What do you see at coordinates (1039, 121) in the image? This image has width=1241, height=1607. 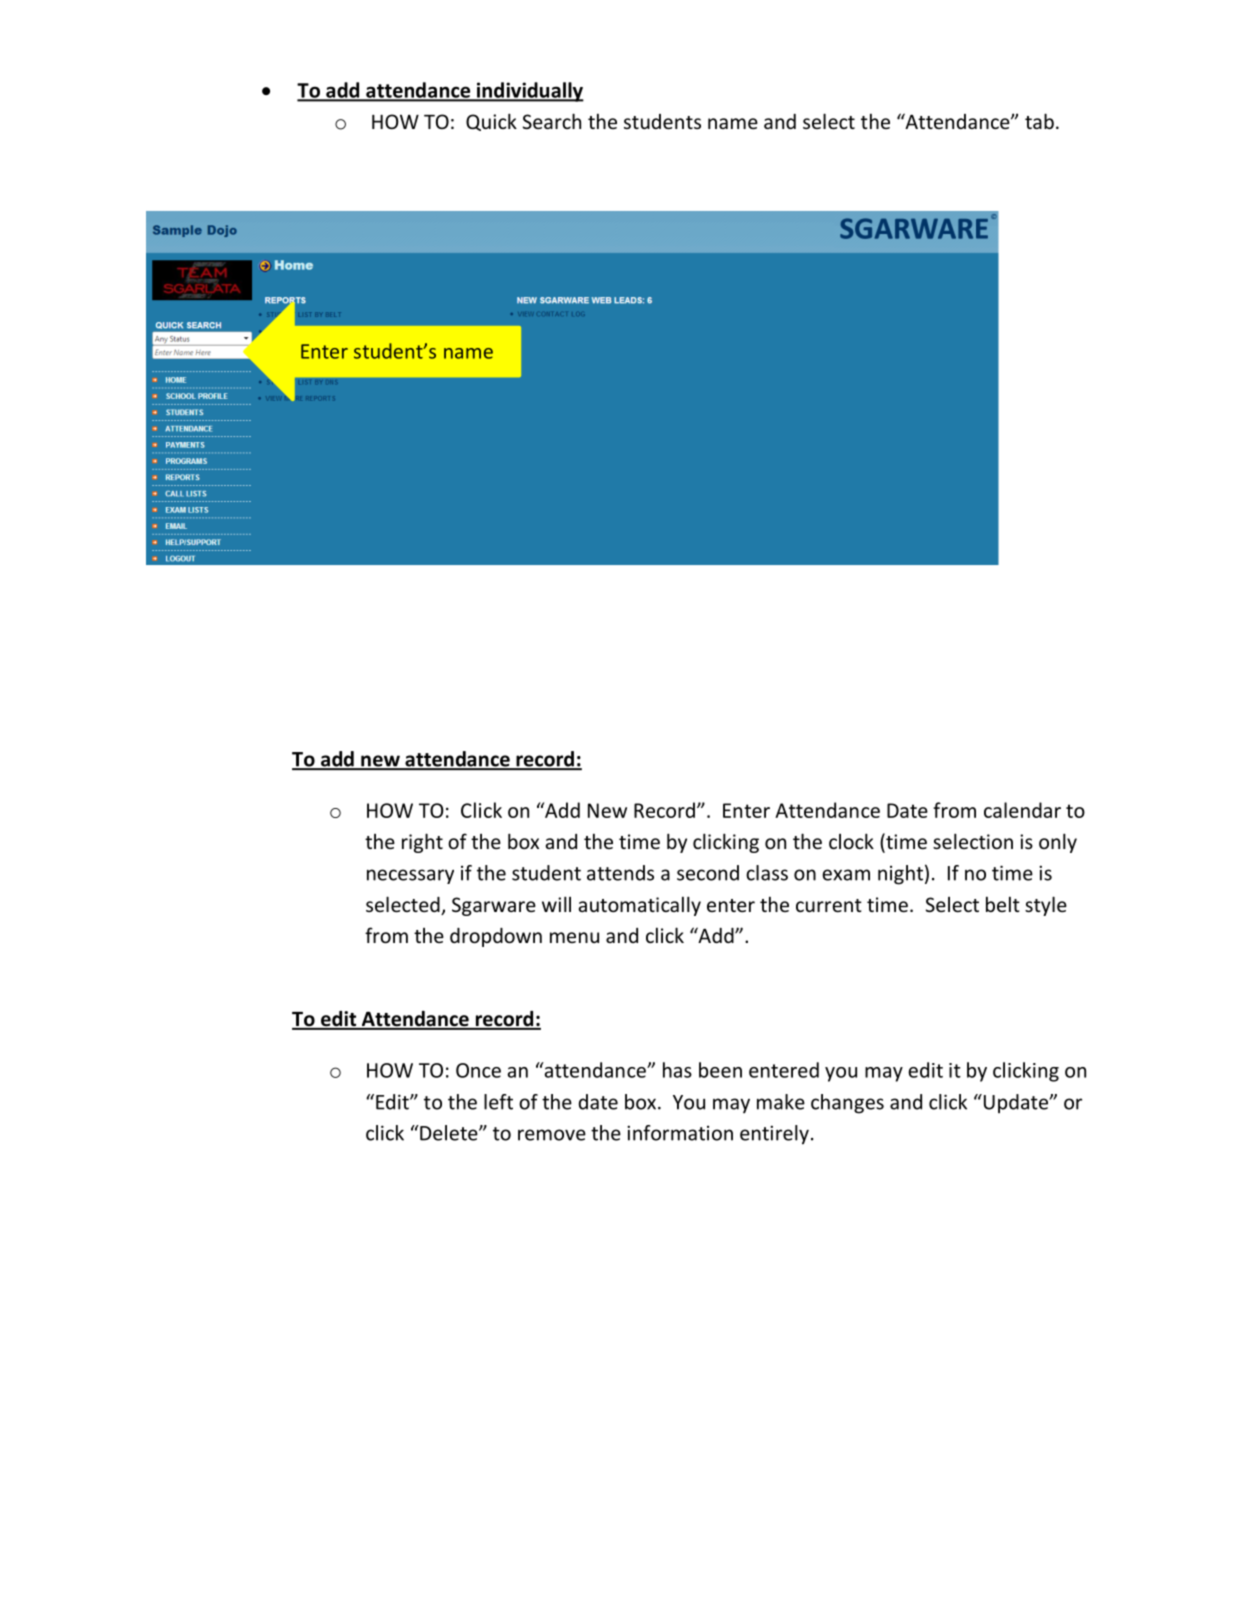 I see `tab` at bounding box center [1039, 121].
